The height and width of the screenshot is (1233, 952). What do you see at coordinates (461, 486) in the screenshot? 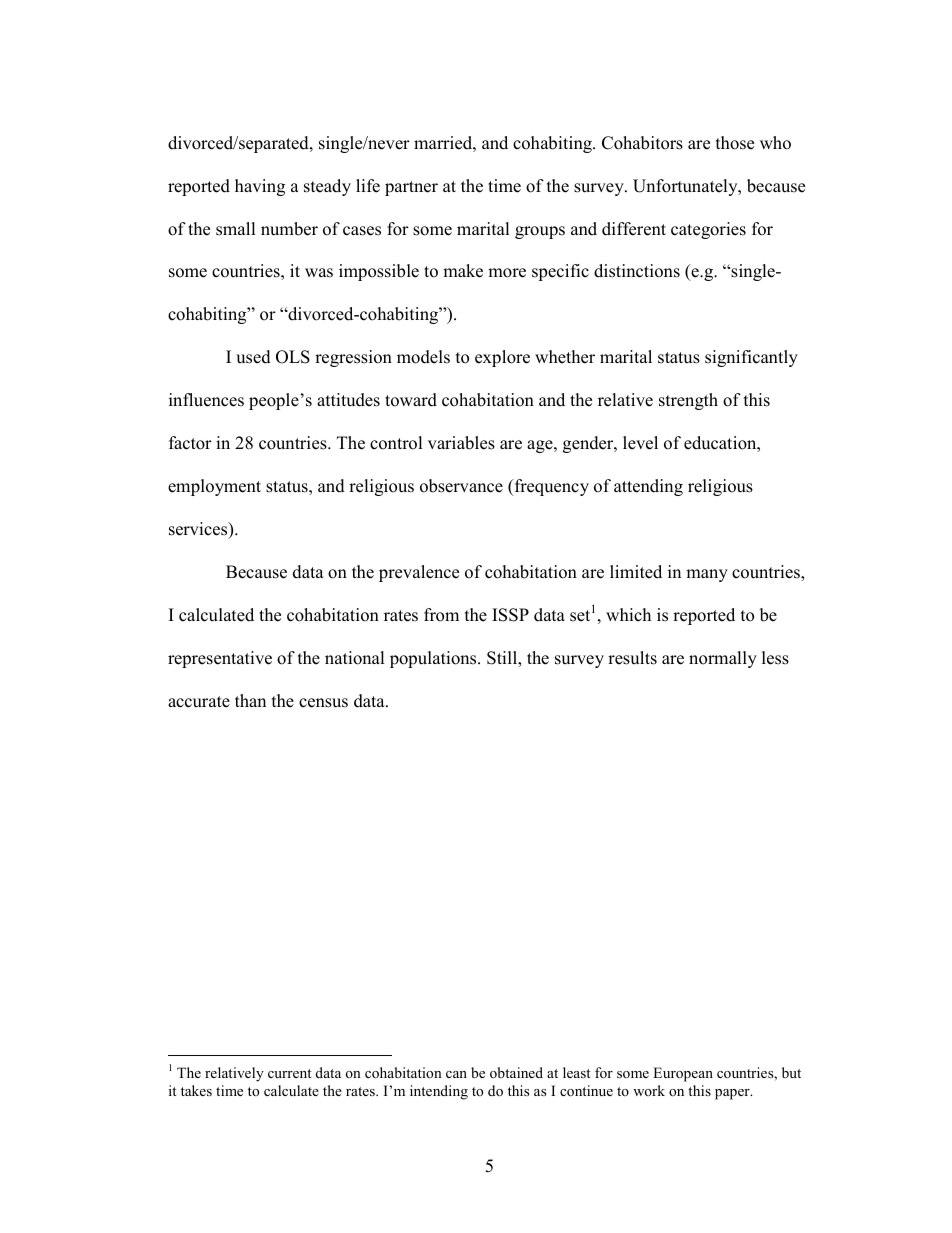
I see `observance` at bounding box center [461, 486].
